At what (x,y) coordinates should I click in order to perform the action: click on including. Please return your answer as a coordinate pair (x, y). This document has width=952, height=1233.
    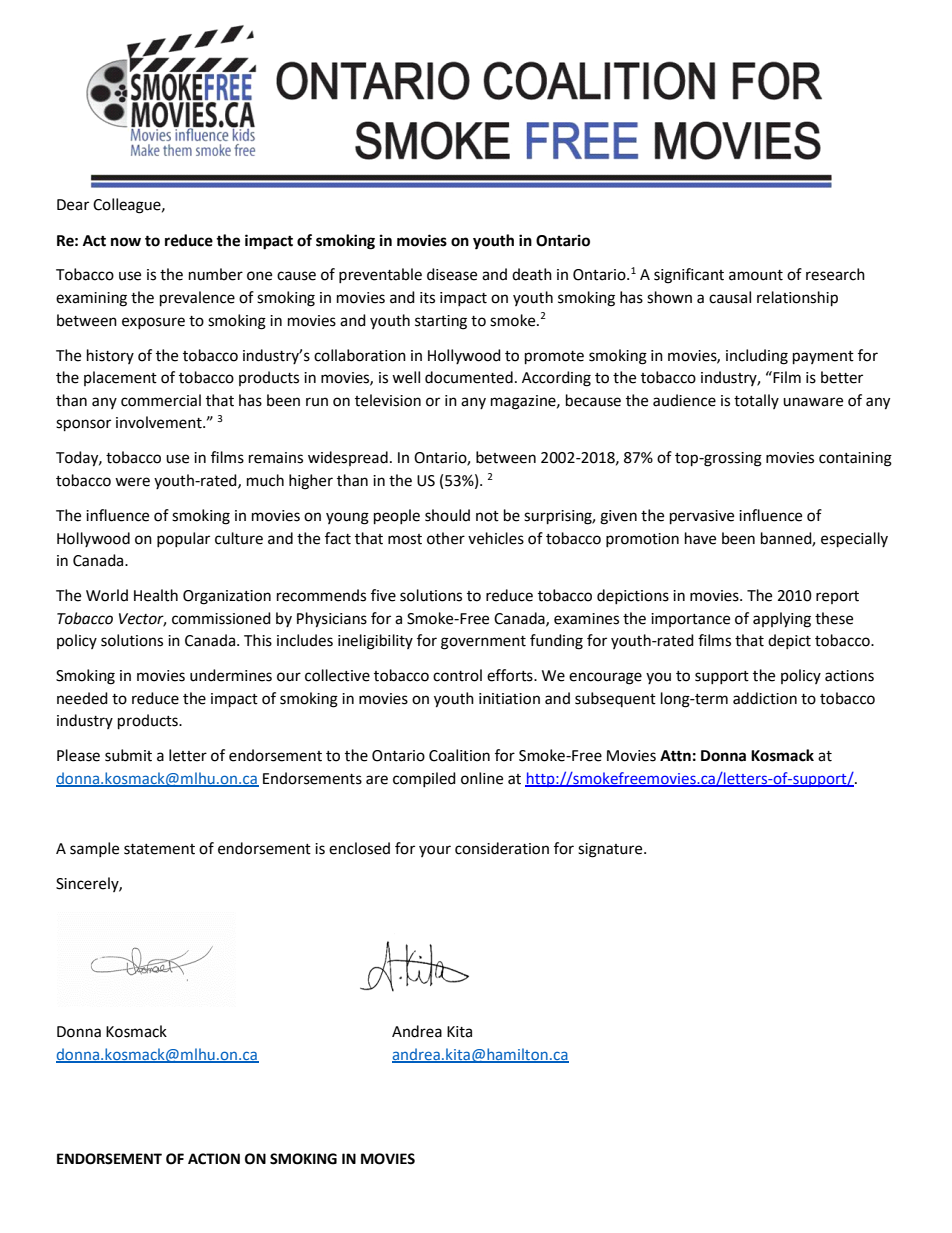
    Looking at the image, I should click on (757, 357).
